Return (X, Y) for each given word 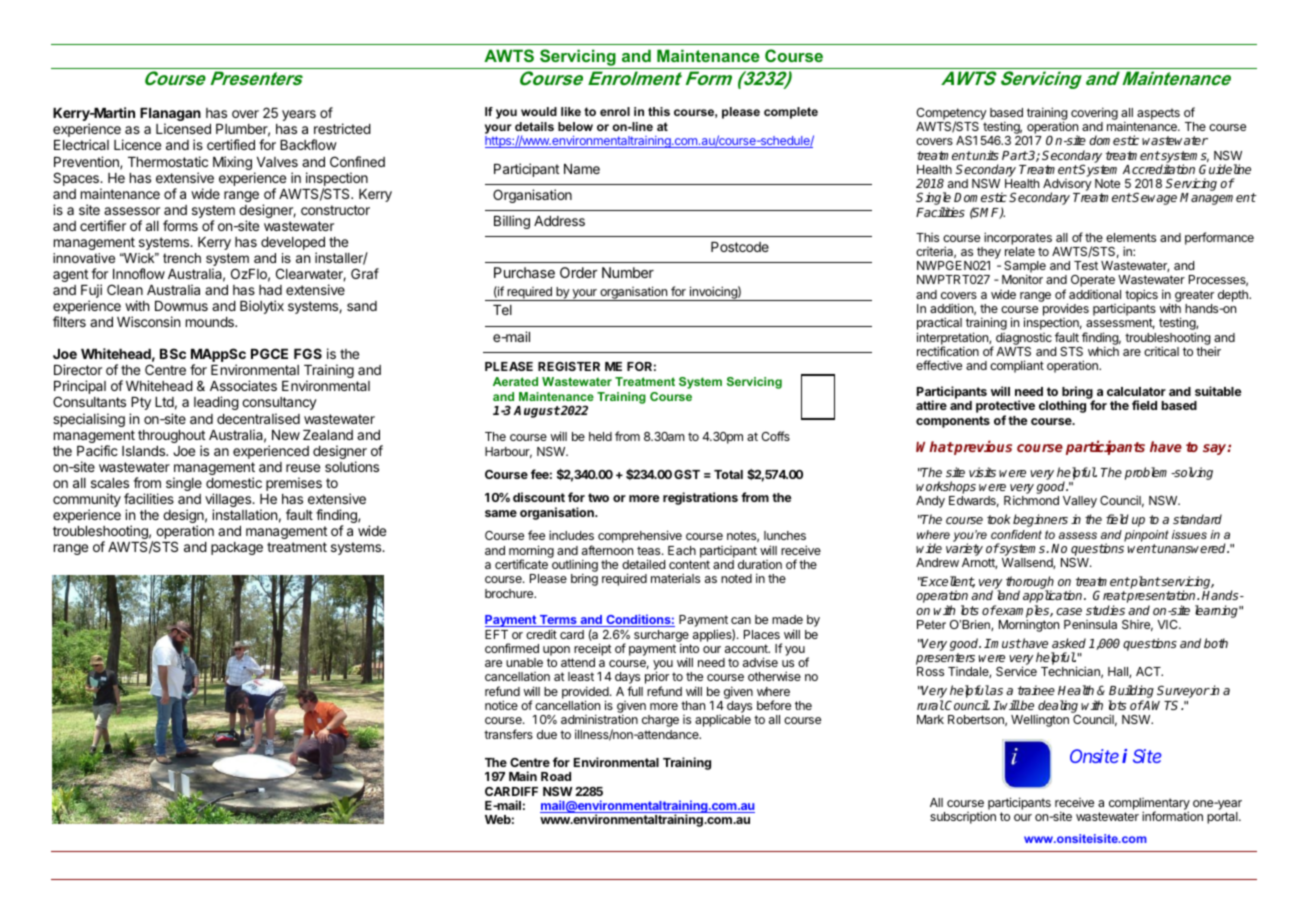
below (575, 126)
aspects (1158, 114)
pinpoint (1146, 536)
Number (628, 272)
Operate (1093, 281)
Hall (1119, 672)
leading (216, 403)
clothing (1062, 406)
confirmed (512, 648)
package (237, 548)
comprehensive (640, 536)
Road (556, 776)
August (536, 412)
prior (657, 679)
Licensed (183, 128)
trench (182, 258)
